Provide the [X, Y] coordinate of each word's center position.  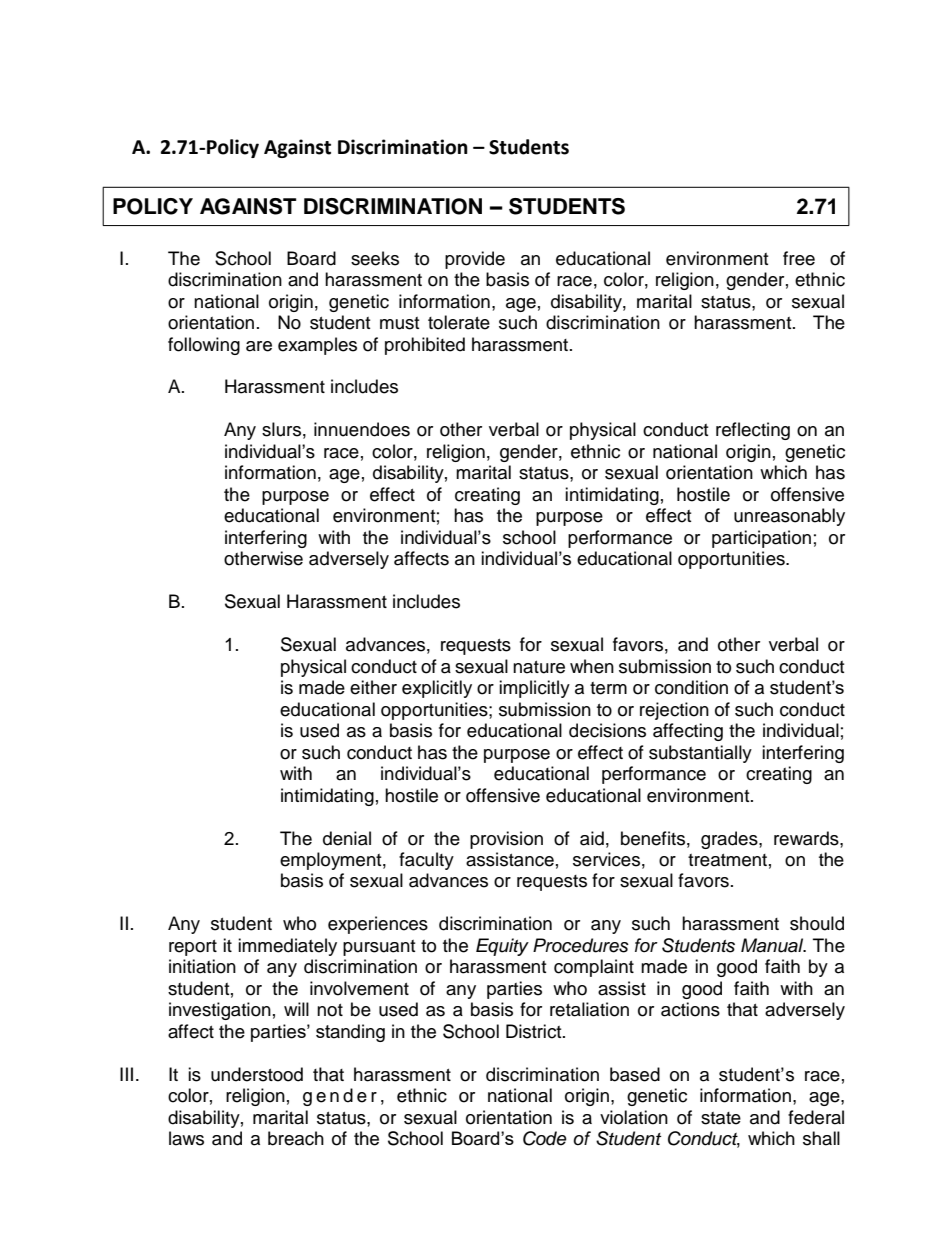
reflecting [753, 431]
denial [347, 838]
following [204, 346]
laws [186, 1138]
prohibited [425, 346]
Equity [502, 947]
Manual [773, 945]
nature [539, 667]
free [799, 258]
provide [475, 260]
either [373, 687]
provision [506, 840]
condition [691, 687]
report [193, 948]
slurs [281, 429]
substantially [700, 754]
